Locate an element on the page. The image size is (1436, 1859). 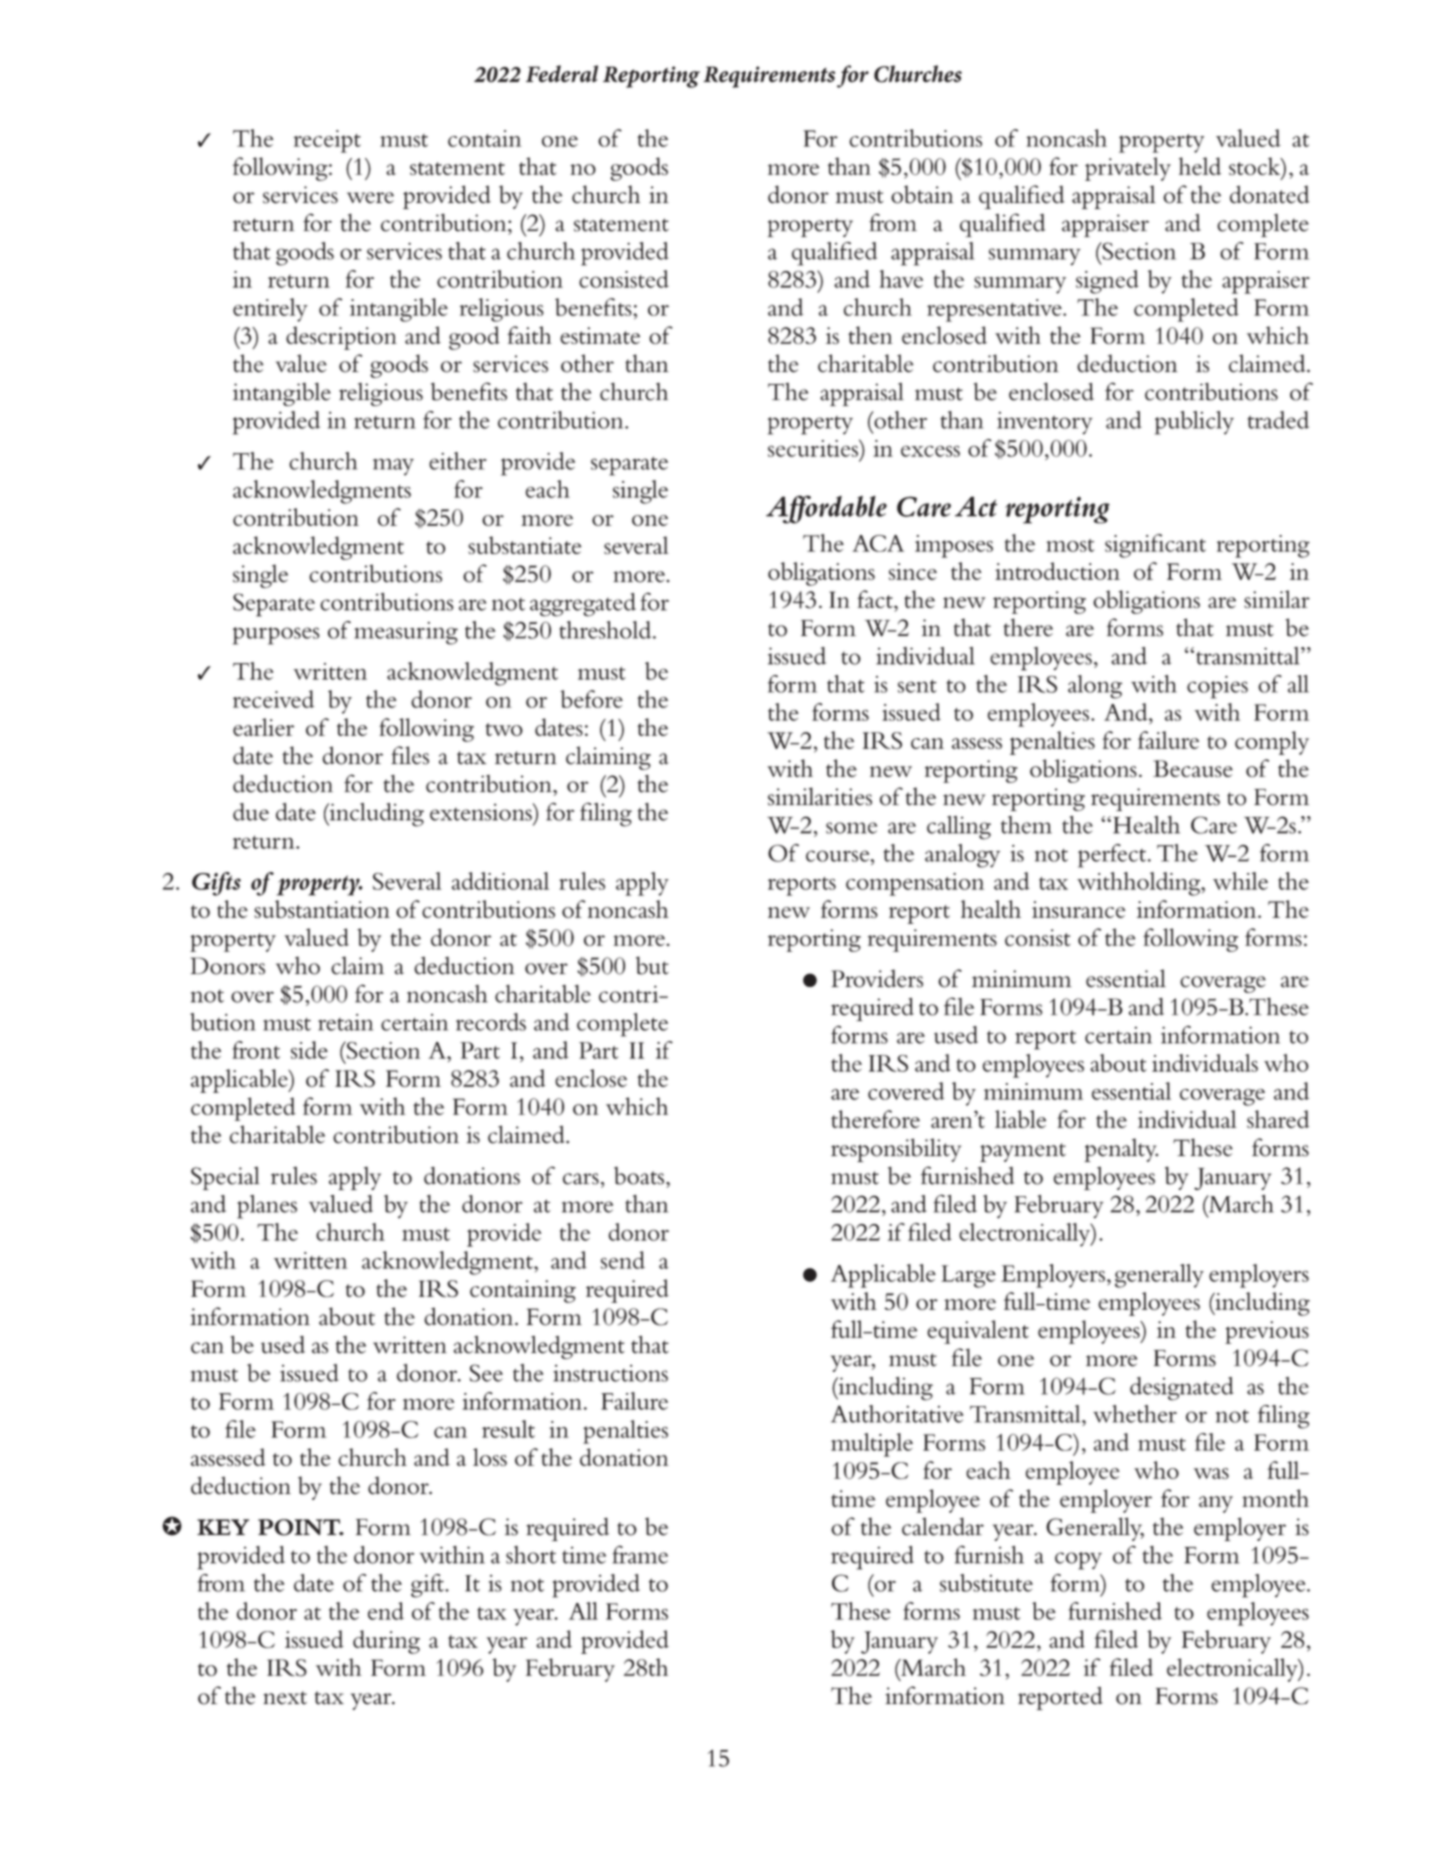
perfect is located at coordinates (1112, 856).
